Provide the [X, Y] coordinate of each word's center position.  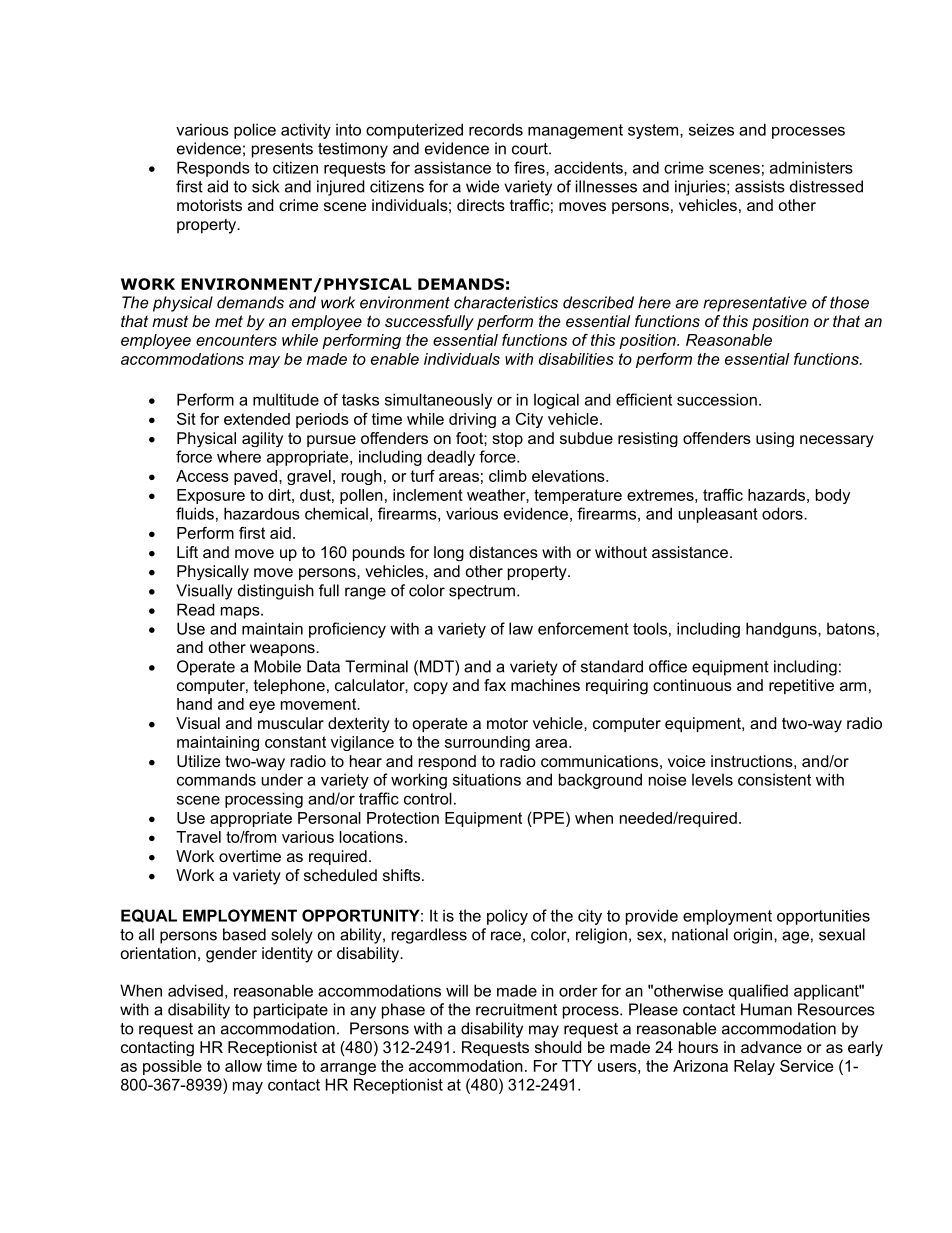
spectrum [482, 592]
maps [241, 612]
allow [243, 1066]
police [255, 131]
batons [851, 628]
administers [811, 167]
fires [530, 167]
